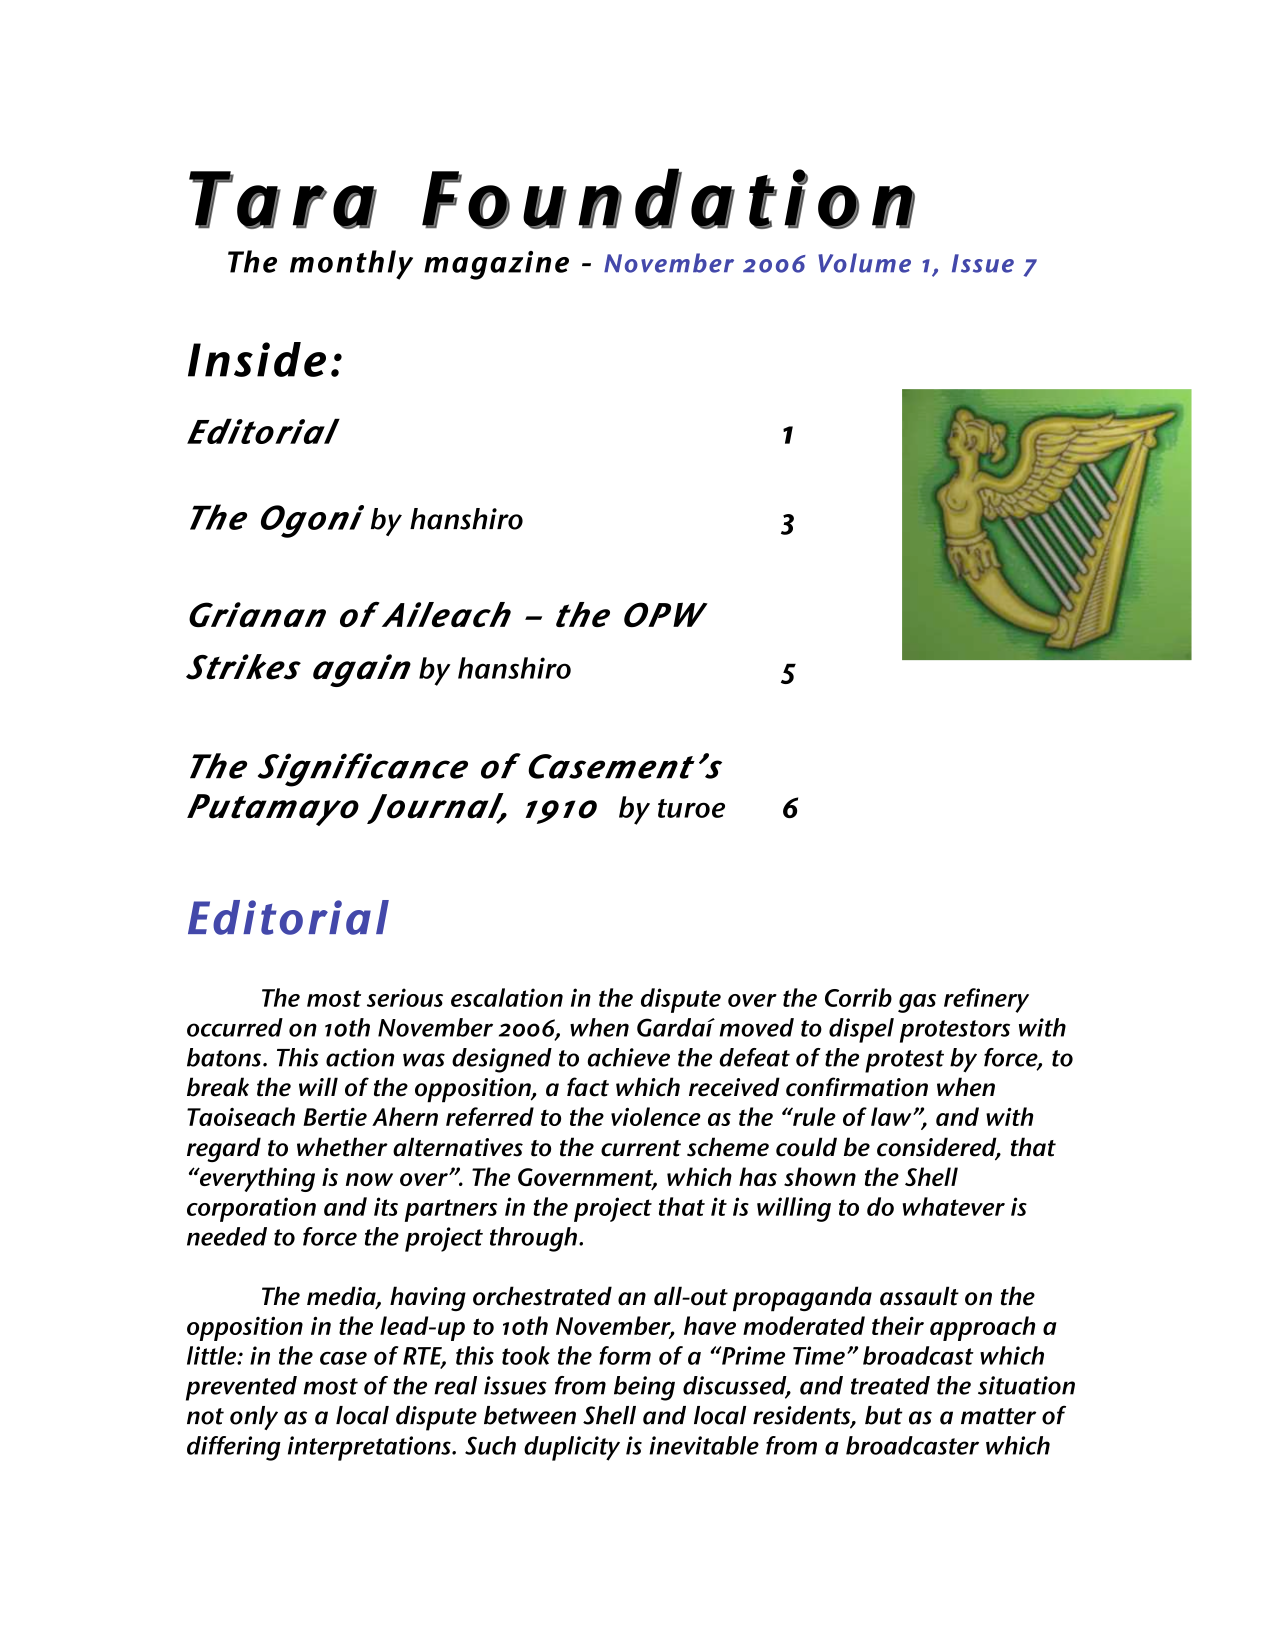  What do you see at coordinates (884, 1415) in the screenshot?
I see `but` at bounding box center [884, 1415].
